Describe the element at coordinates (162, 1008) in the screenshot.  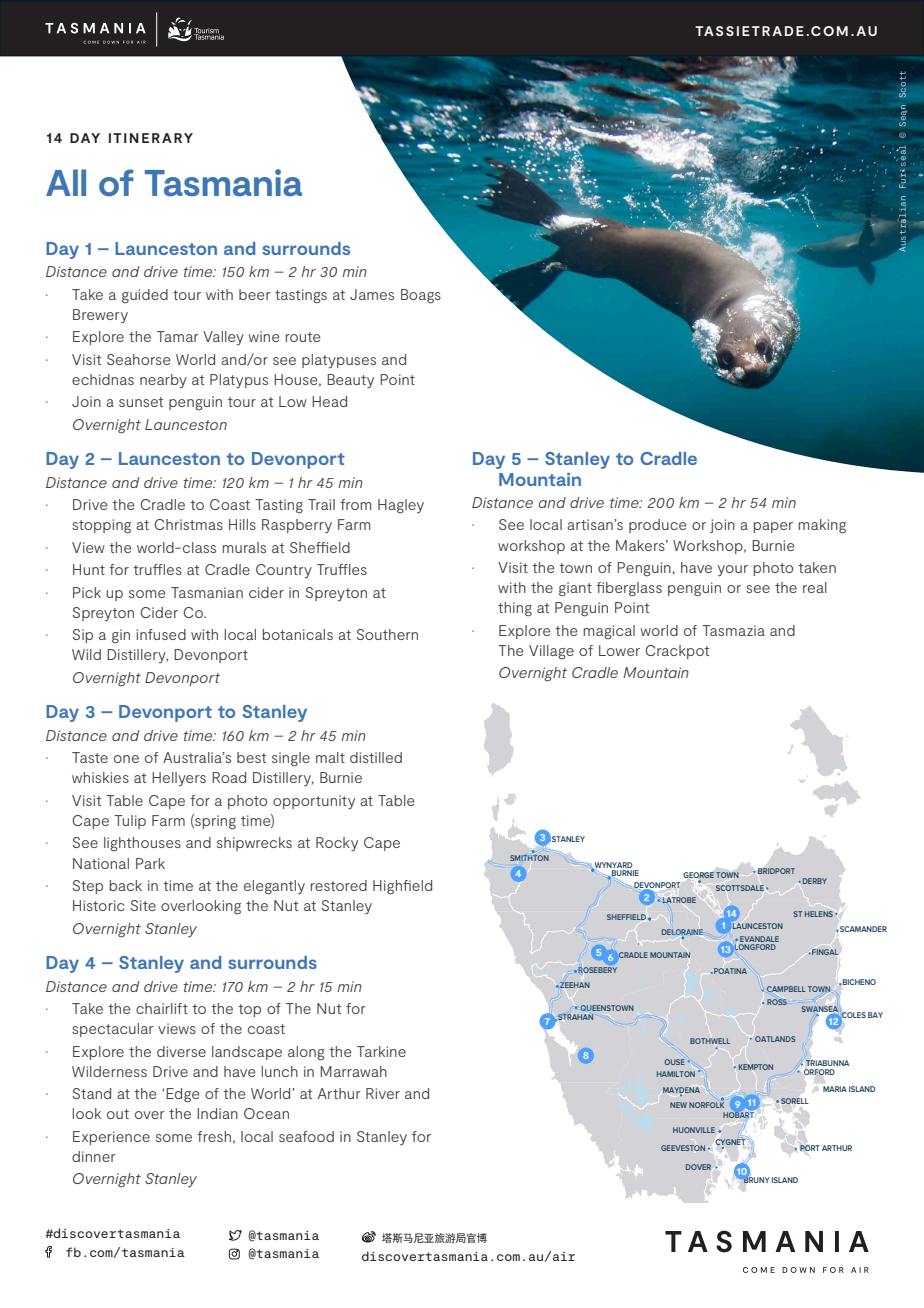
I see `chairlift` at that location.
